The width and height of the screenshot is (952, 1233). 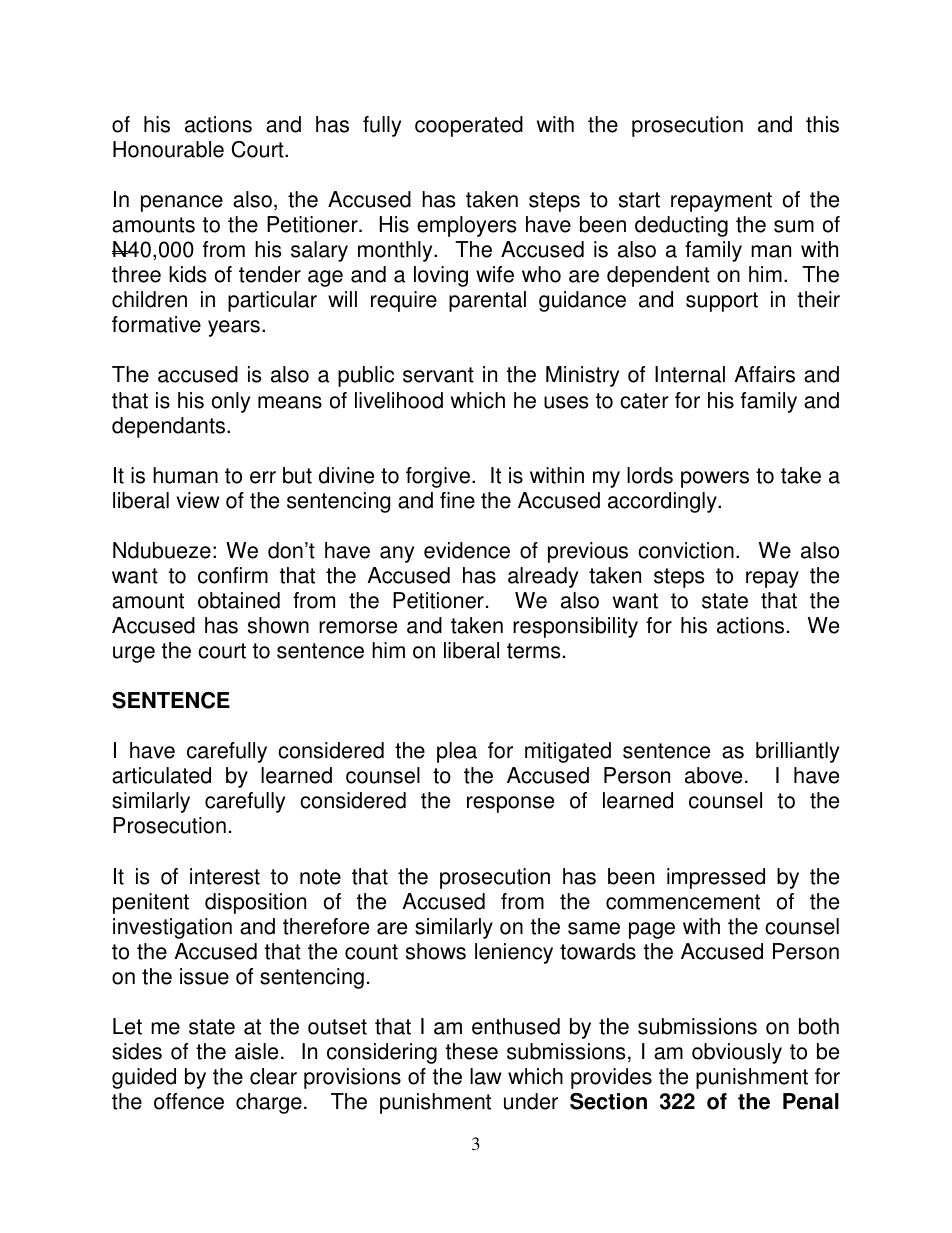 I want to click on terms, so click(x=533, y=651).
